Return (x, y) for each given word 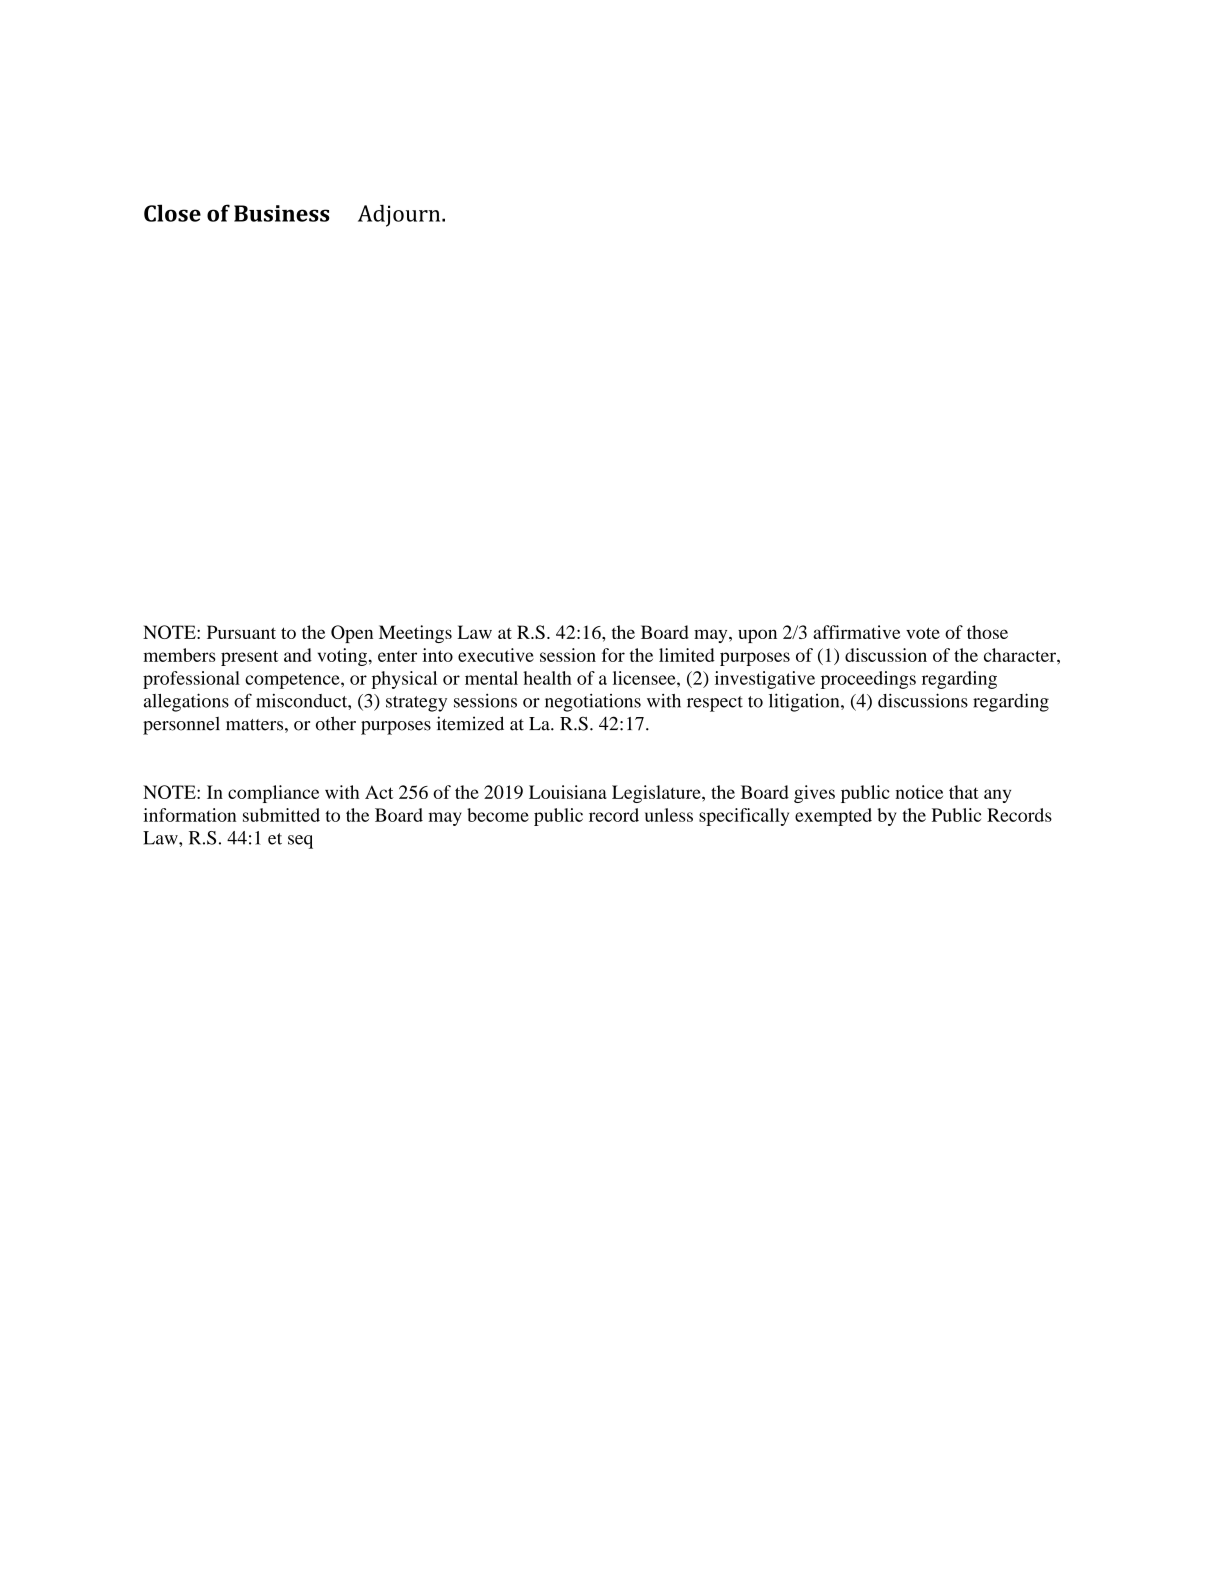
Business (281, 213)
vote (923, 633)
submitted (281, 815)
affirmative (856, 632)
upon (757, 636)
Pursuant (241, 632)
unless (669, 815)
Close (172, 213)
